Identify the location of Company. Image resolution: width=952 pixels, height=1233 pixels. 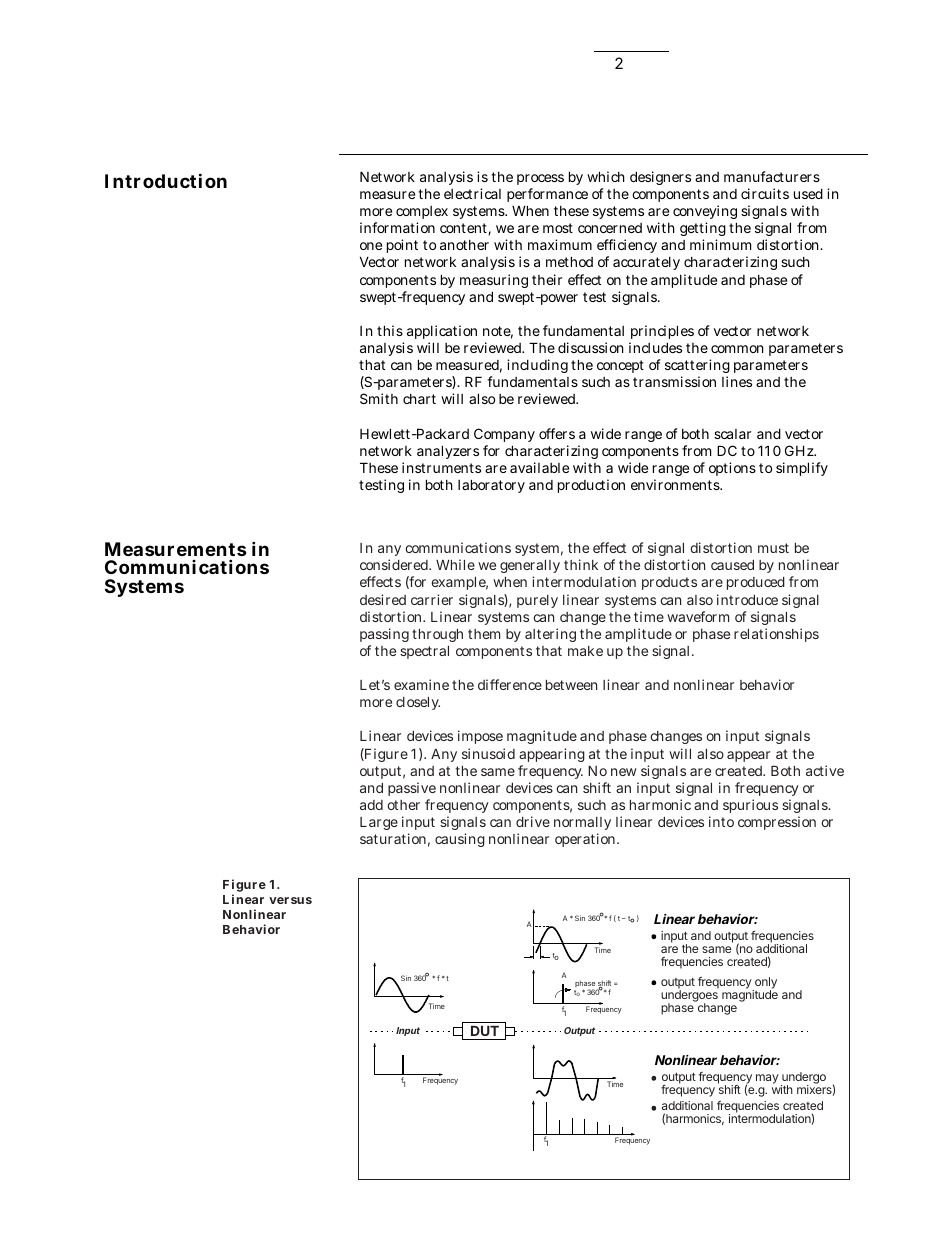
(504, 435).
